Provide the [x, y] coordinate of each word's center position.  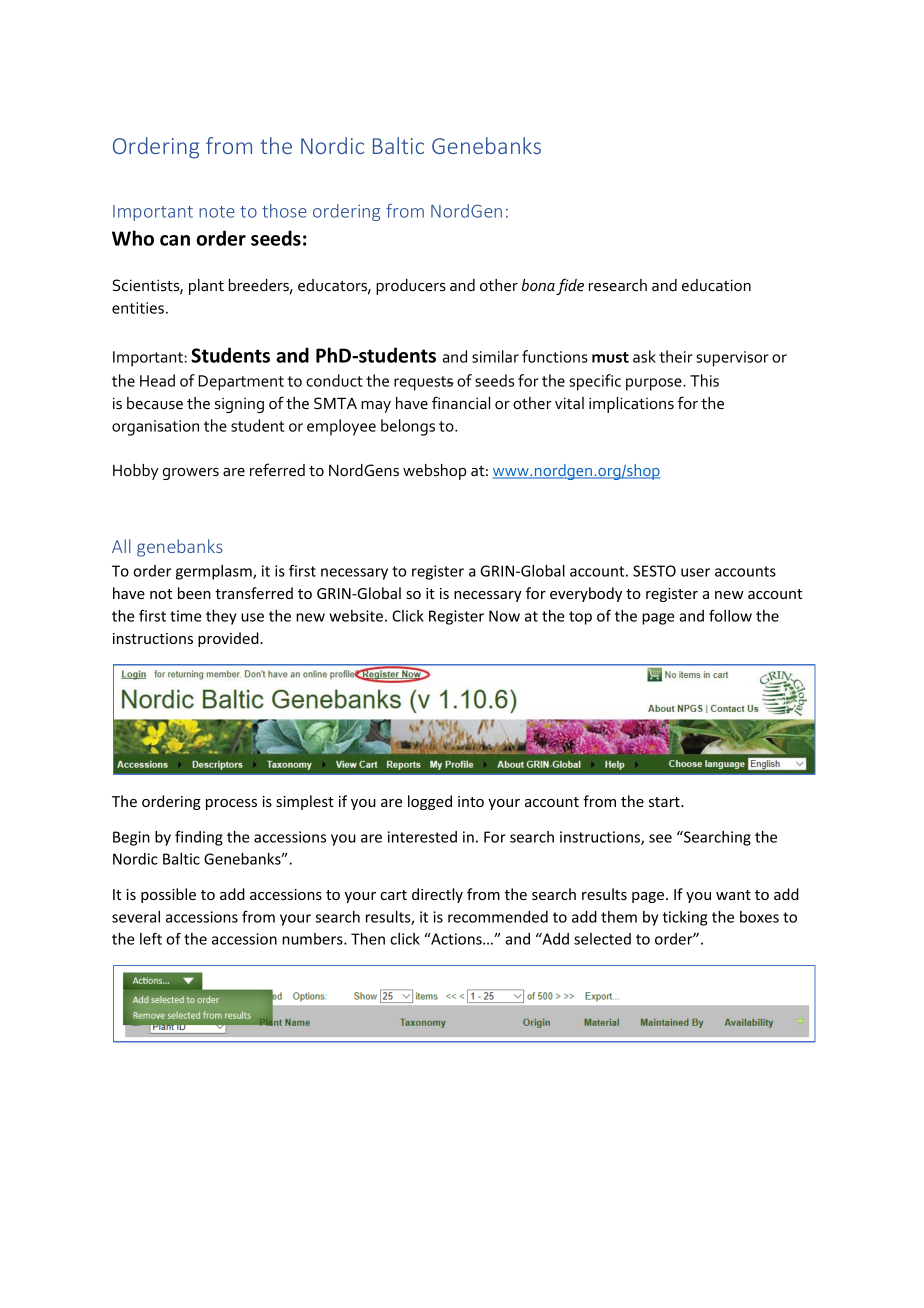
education [716, 285]
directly [437, 895]
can [175, 240]
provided [229, 639]
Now [504, 616]
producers [411, 287]
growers [191, 474]
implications [631, 405]
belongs [408, 427]
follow [730, 616]
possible [168, 895]
